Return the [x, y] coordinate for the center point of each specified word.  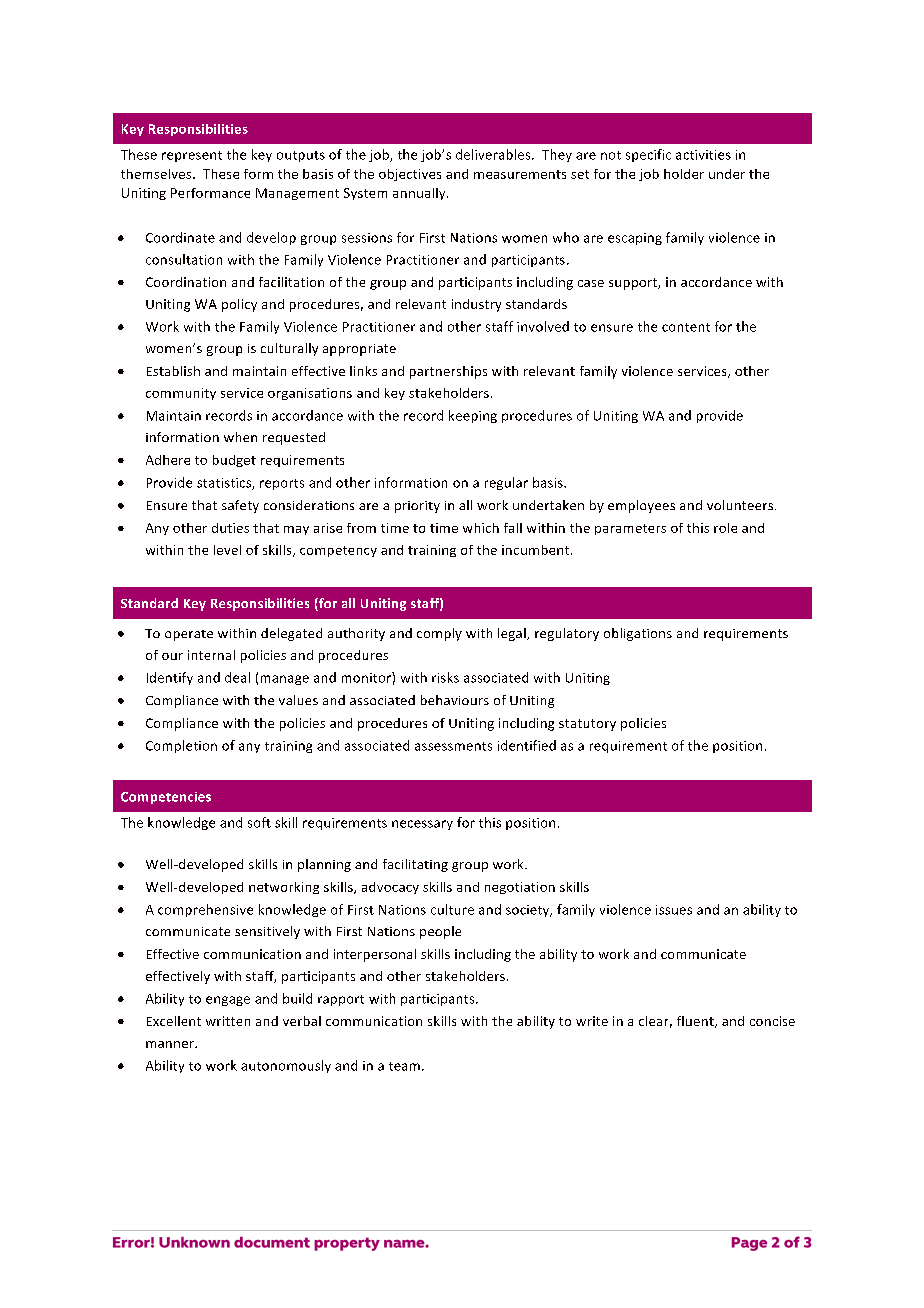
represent [192, 156]
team [404, 1066]
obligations [638, 634]
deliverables [494, 154]
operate [189, 635]
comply [439, 634]
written [228, 1021]
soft [259, 822]
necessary [422, 825]
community [181, 394]
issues [674, 910]
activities [703, 155]
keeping [473, 416]
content [686, 327]
